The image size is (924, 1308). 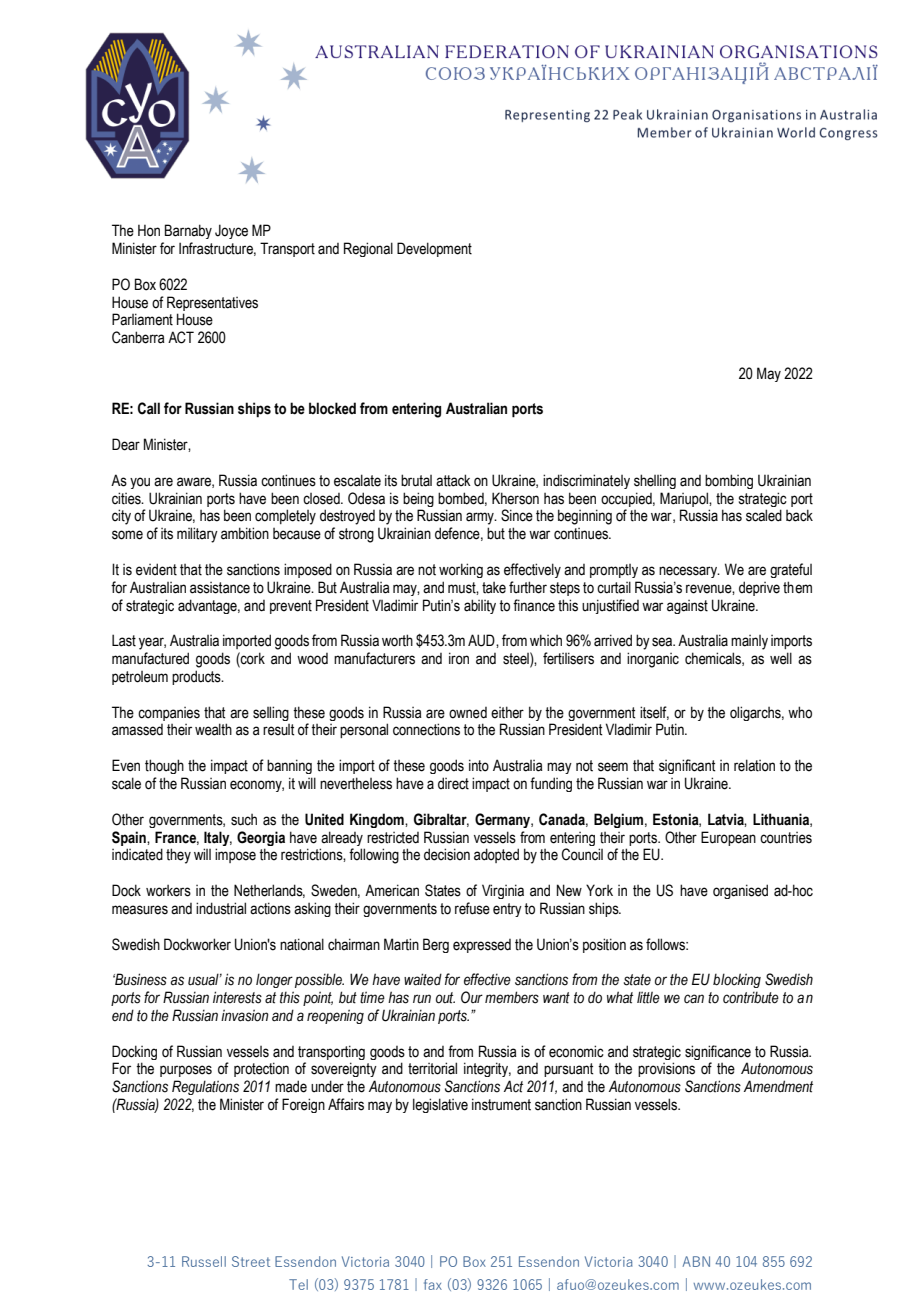 What do you see at coordinates (696, 1261) in the page?
I see `ABN` at bounding box center [696, 1261].
